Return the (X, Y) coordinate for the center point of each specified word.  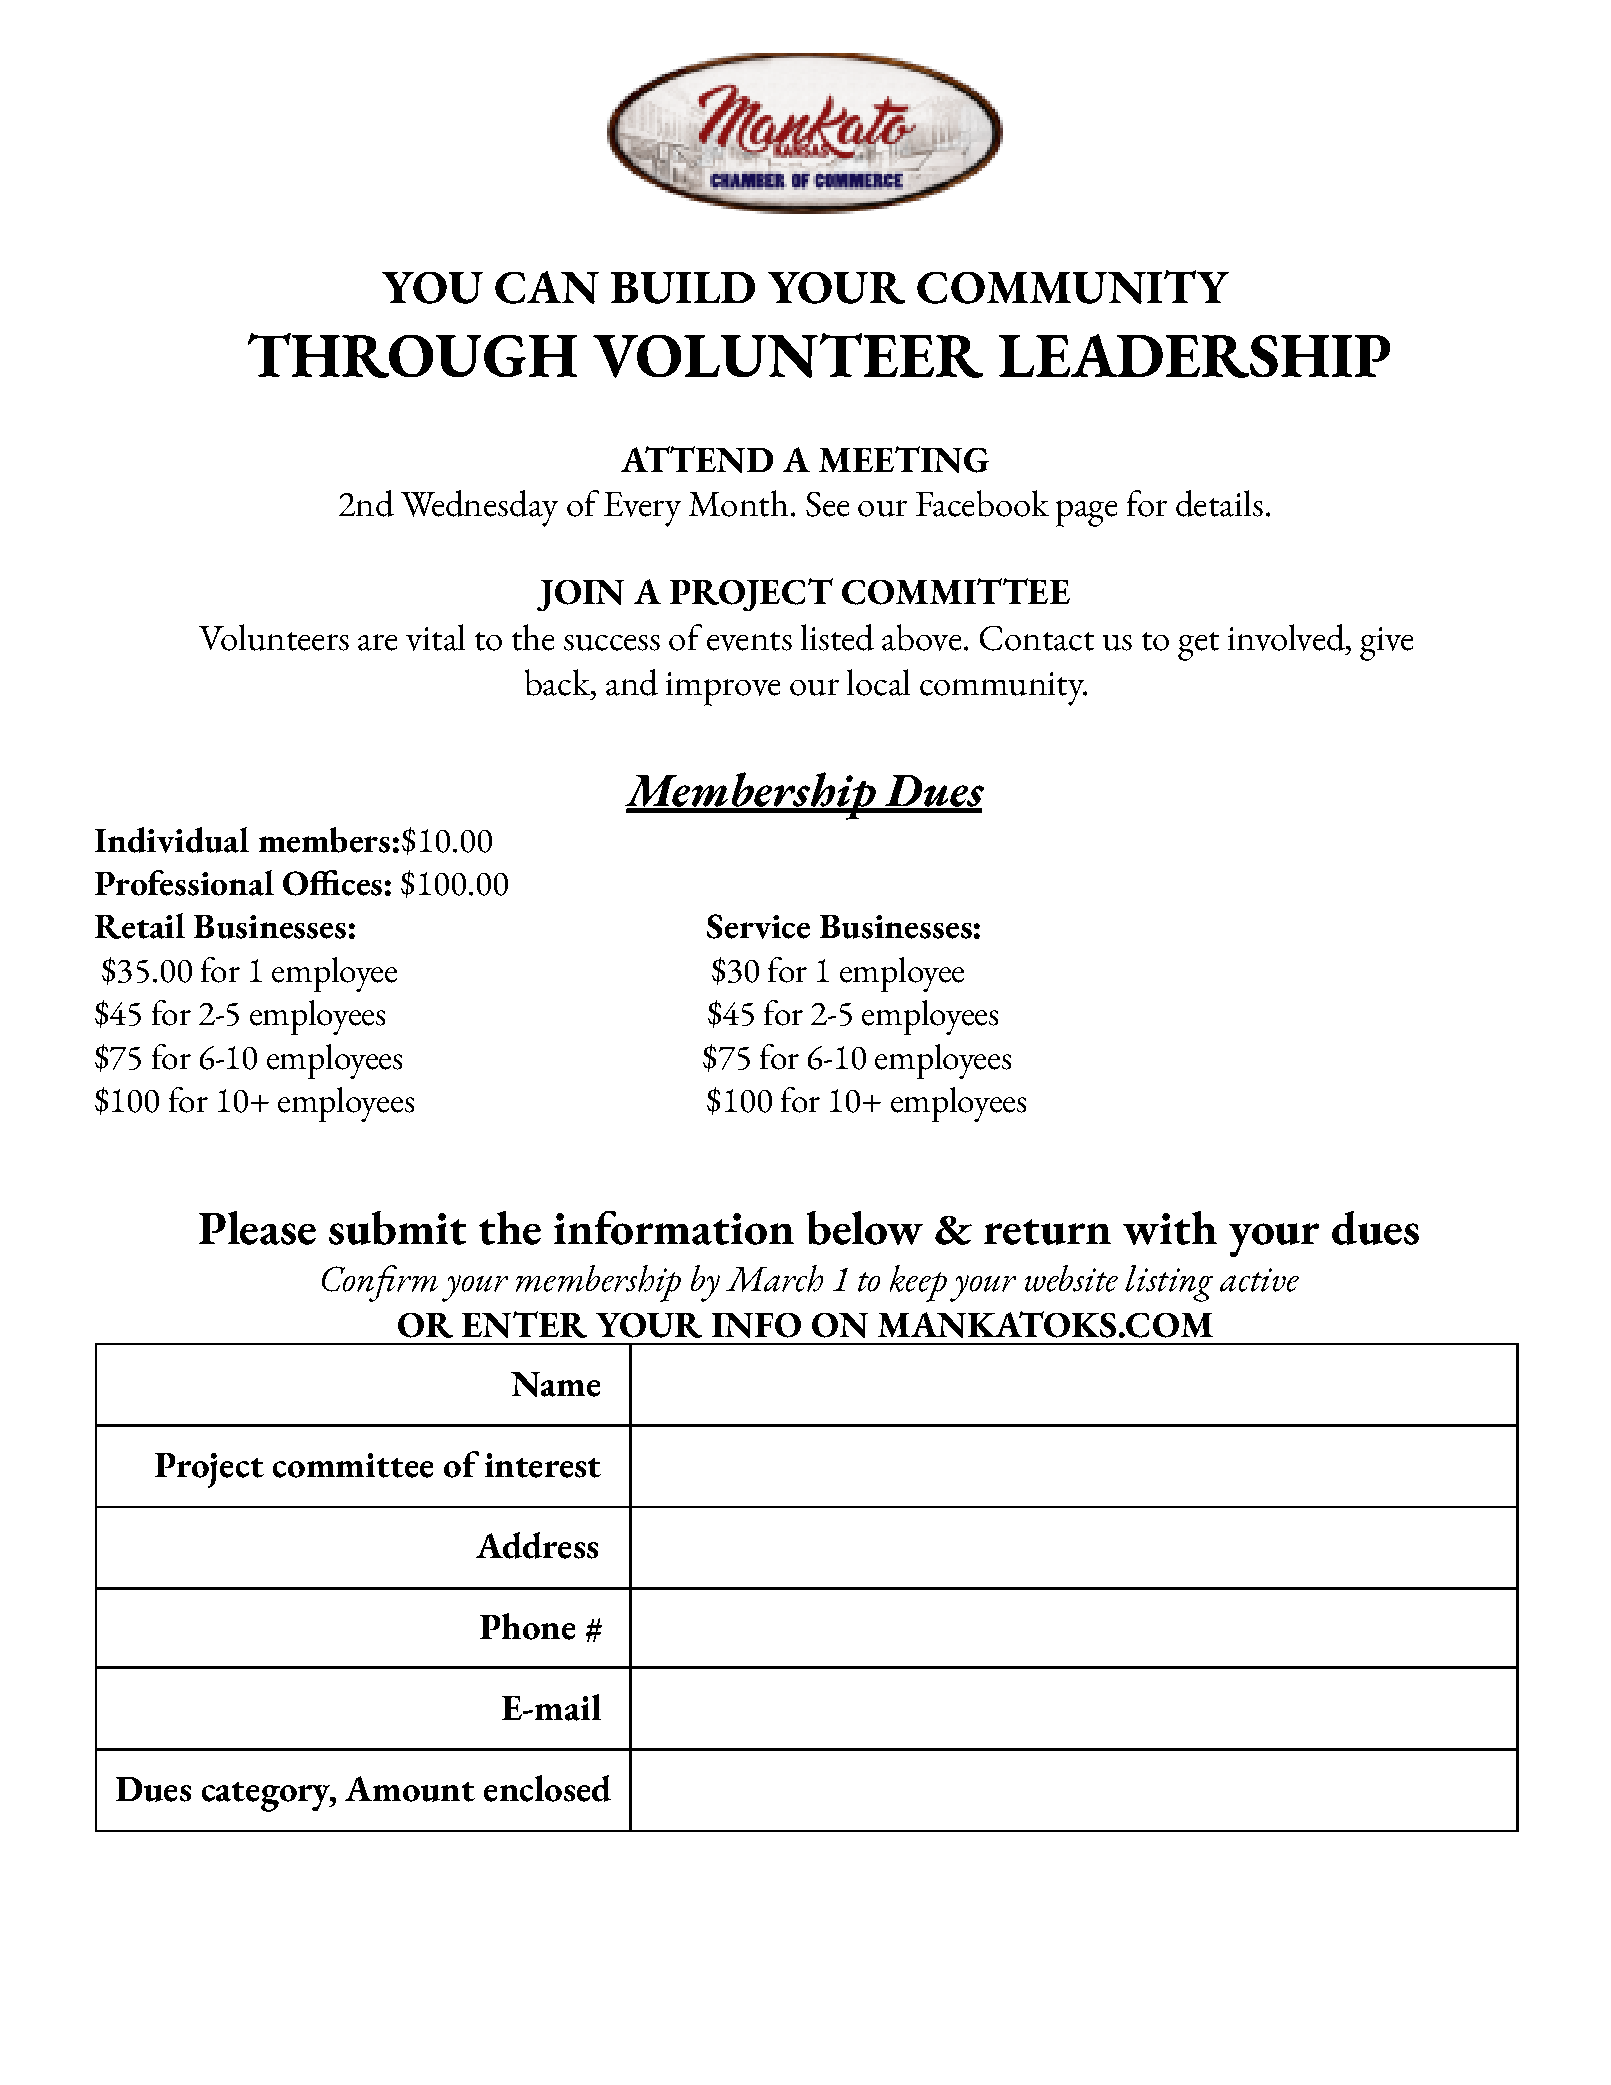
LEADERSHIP (1194, 356)
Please (257, 1228)
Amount (410, 1789)
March (774, 1278)
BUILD (683, 288)
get (1198, 646)
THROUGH (412, 355)
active (1259, 1280)
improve (723, 689)
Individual (172, 840)
